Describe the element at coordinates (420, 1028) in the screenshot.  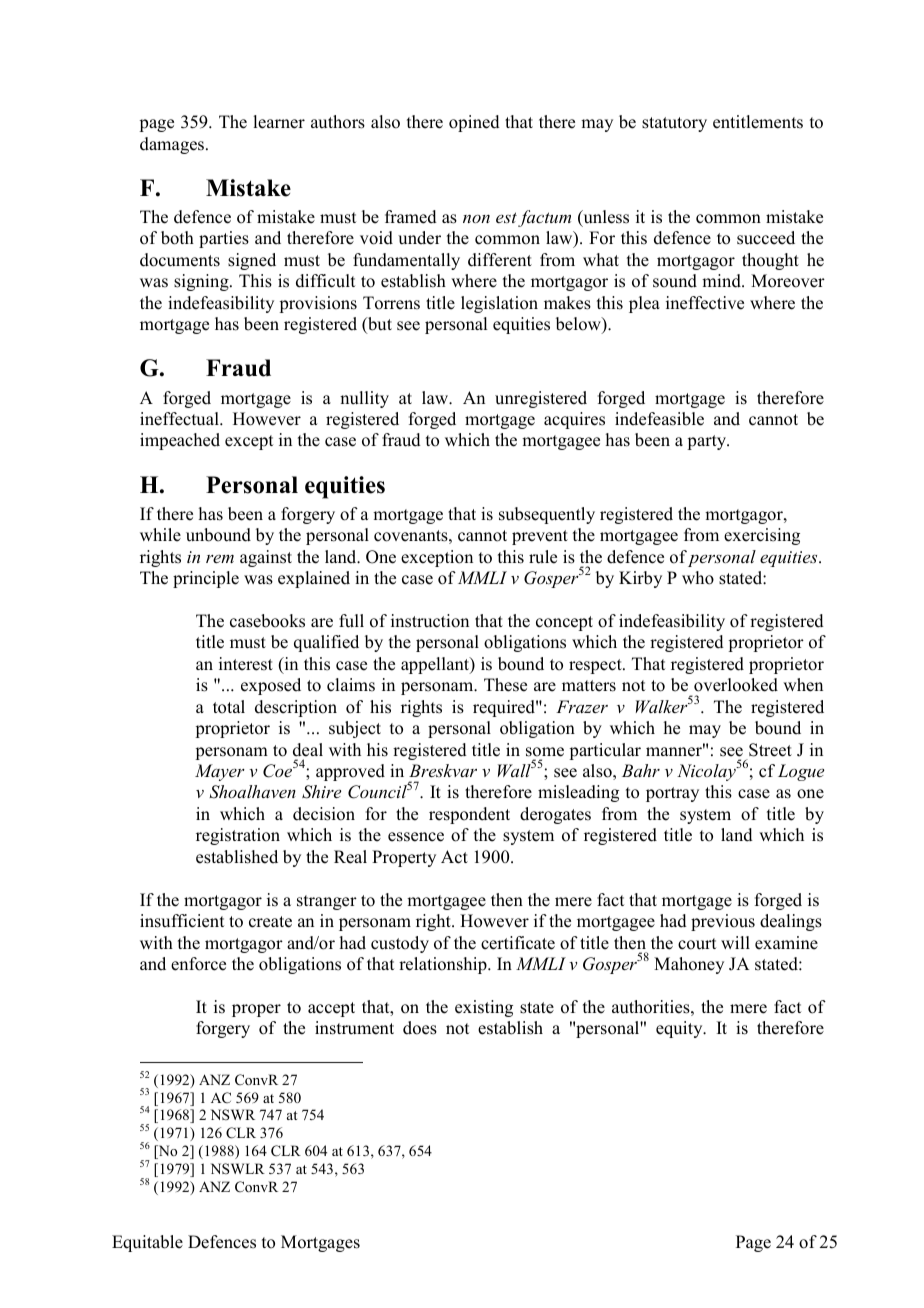
I see `does` at that location.
